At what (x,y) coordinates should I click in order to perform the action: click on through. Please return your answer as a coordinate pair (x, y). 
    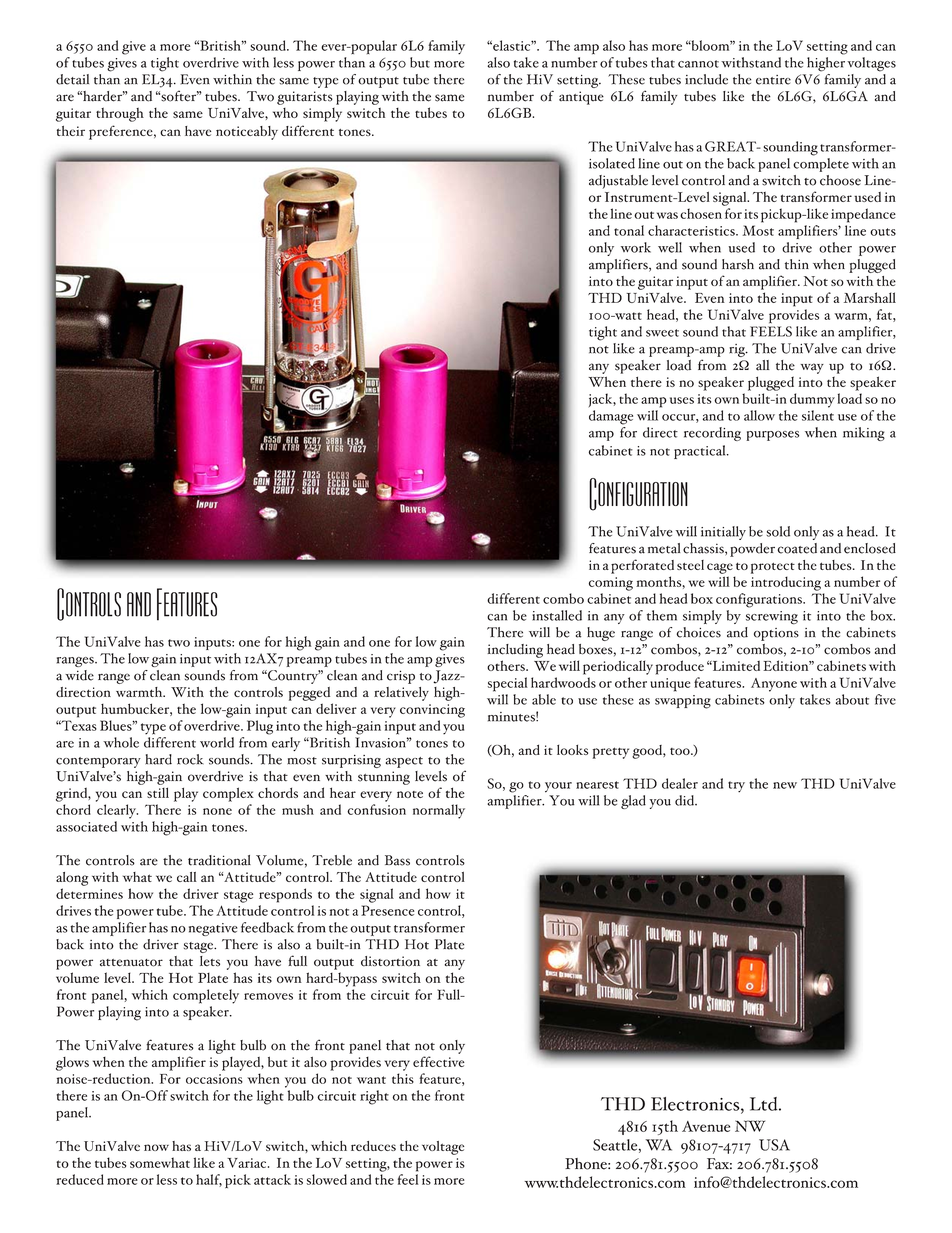
    Looking at the image, I should click on (120, 114).
